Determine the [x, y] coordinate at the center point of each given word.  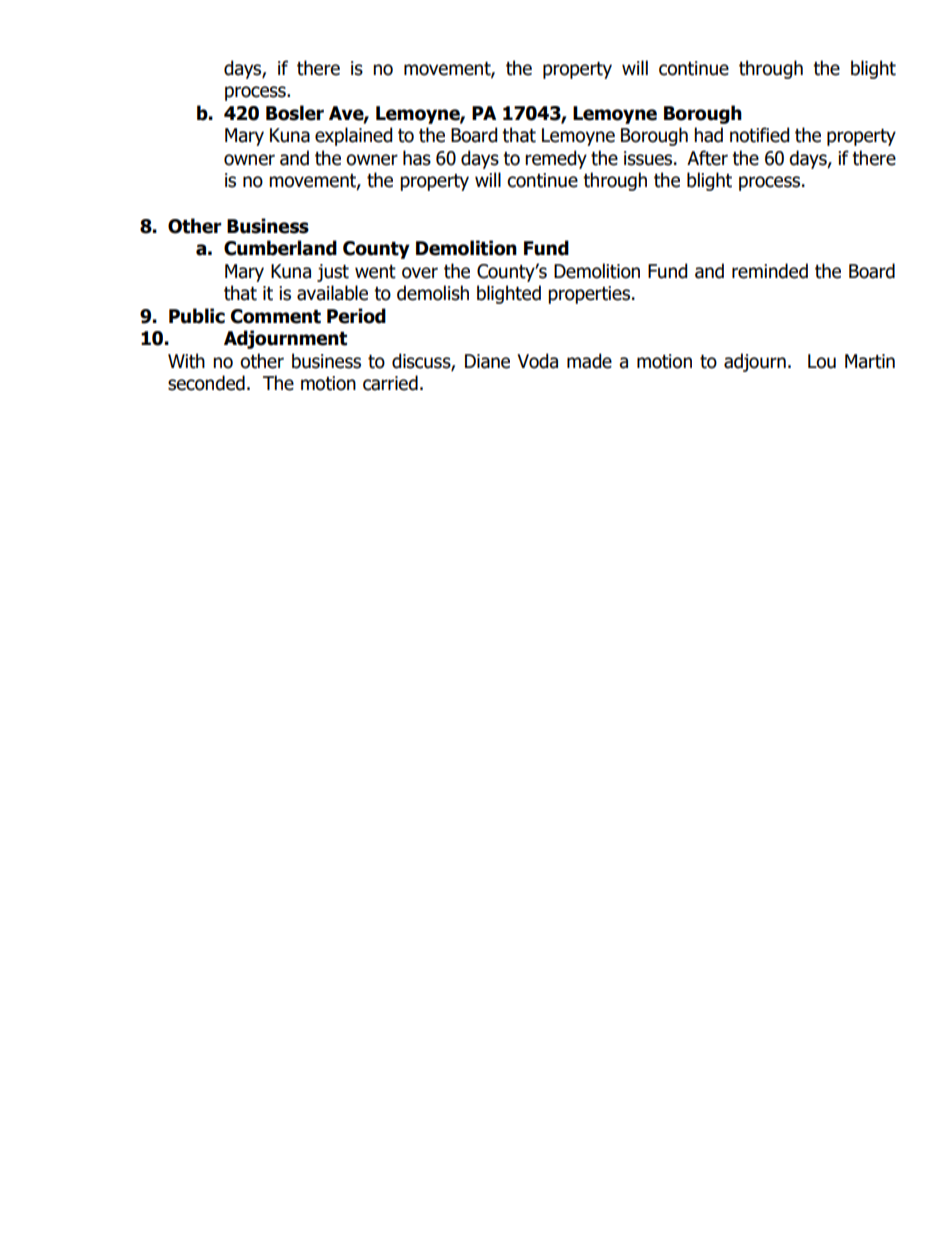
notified [760, 135]
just [333, 273]
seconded [206, 383]
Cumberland [280, 248]
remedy [556, 159]
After [707, 158]
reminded [770, 271]
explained [354, 136]
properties [589, 295]
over [420, 273]
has [417, 158]
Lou [822, 361]
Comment [276, 316]
